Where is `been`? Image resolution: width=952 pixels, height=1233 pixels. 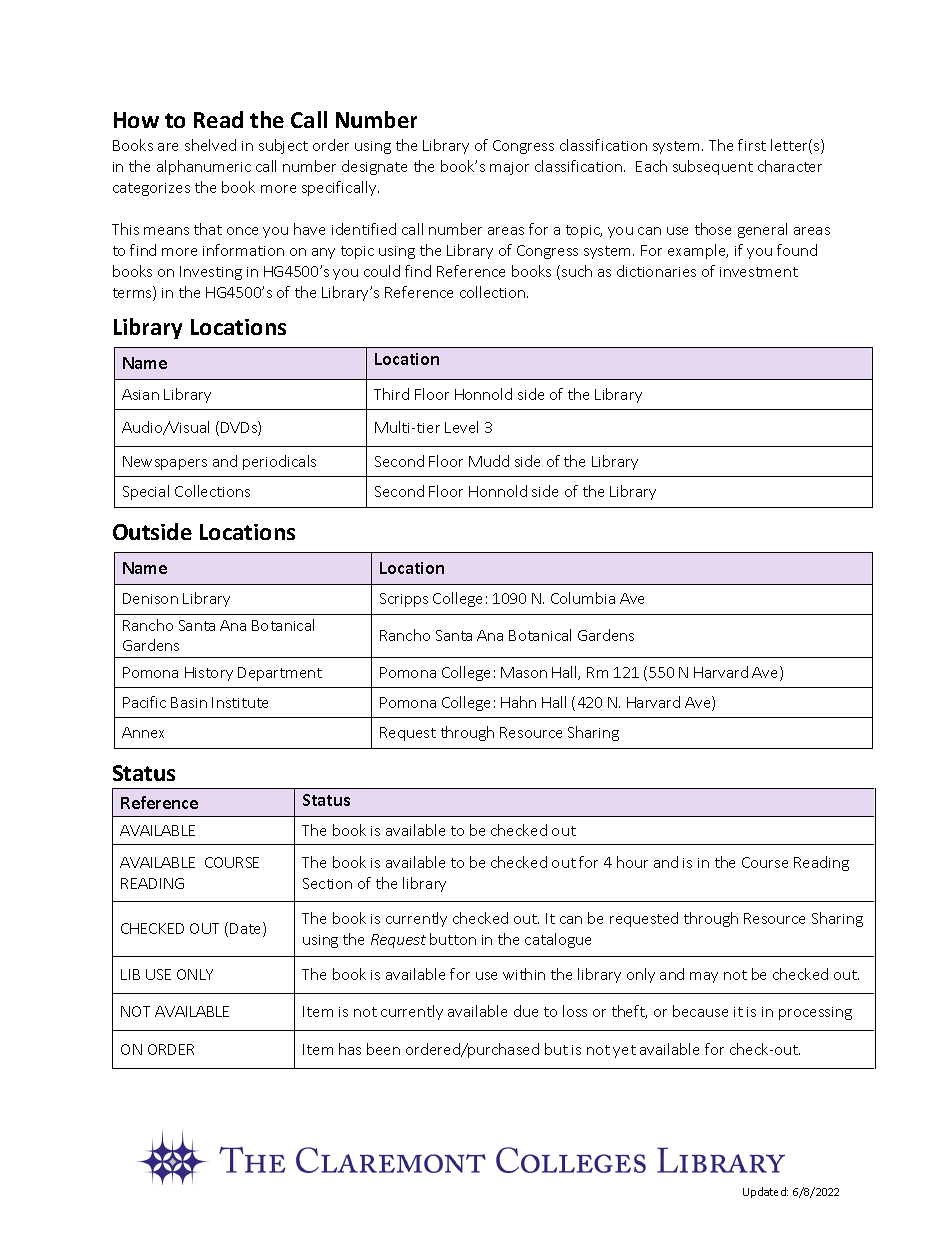 been is located at coordinates (383, 1049).
